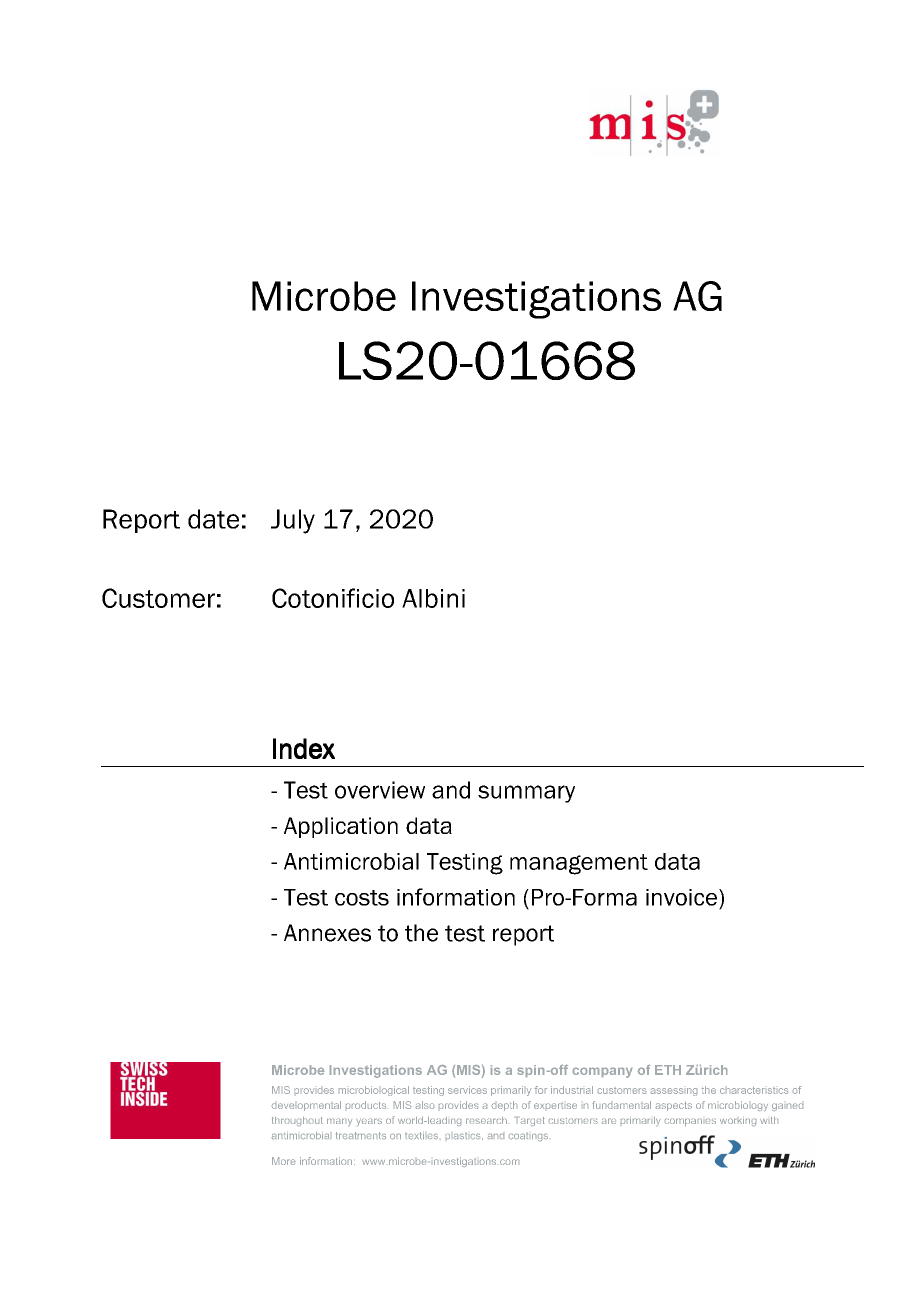 The image size is (924, 1308). I want to click on summary, so click(526, 794).
